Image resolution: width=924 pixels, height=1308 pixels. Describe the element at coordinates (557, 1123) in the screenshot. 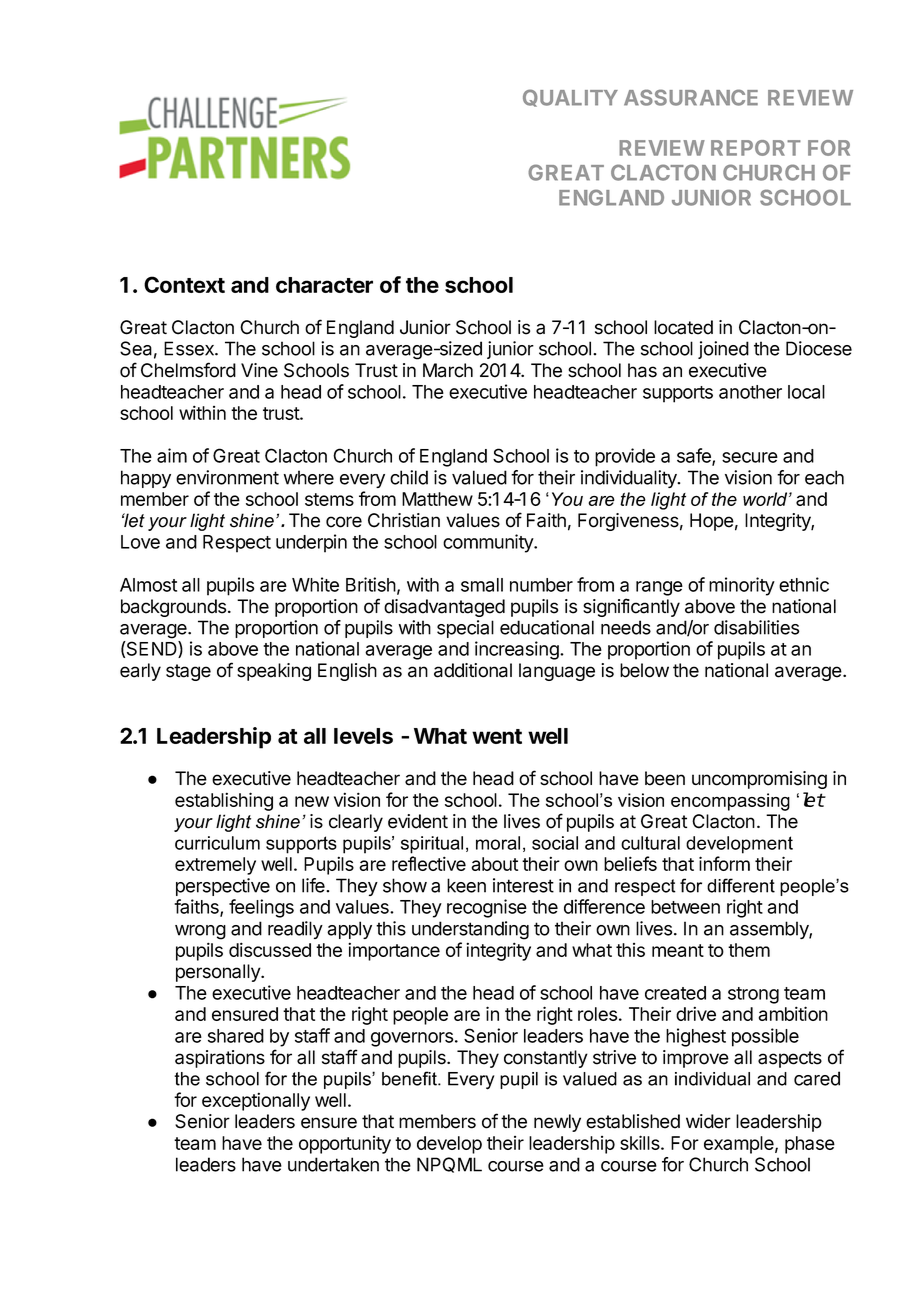

I see `newly` at that location.
